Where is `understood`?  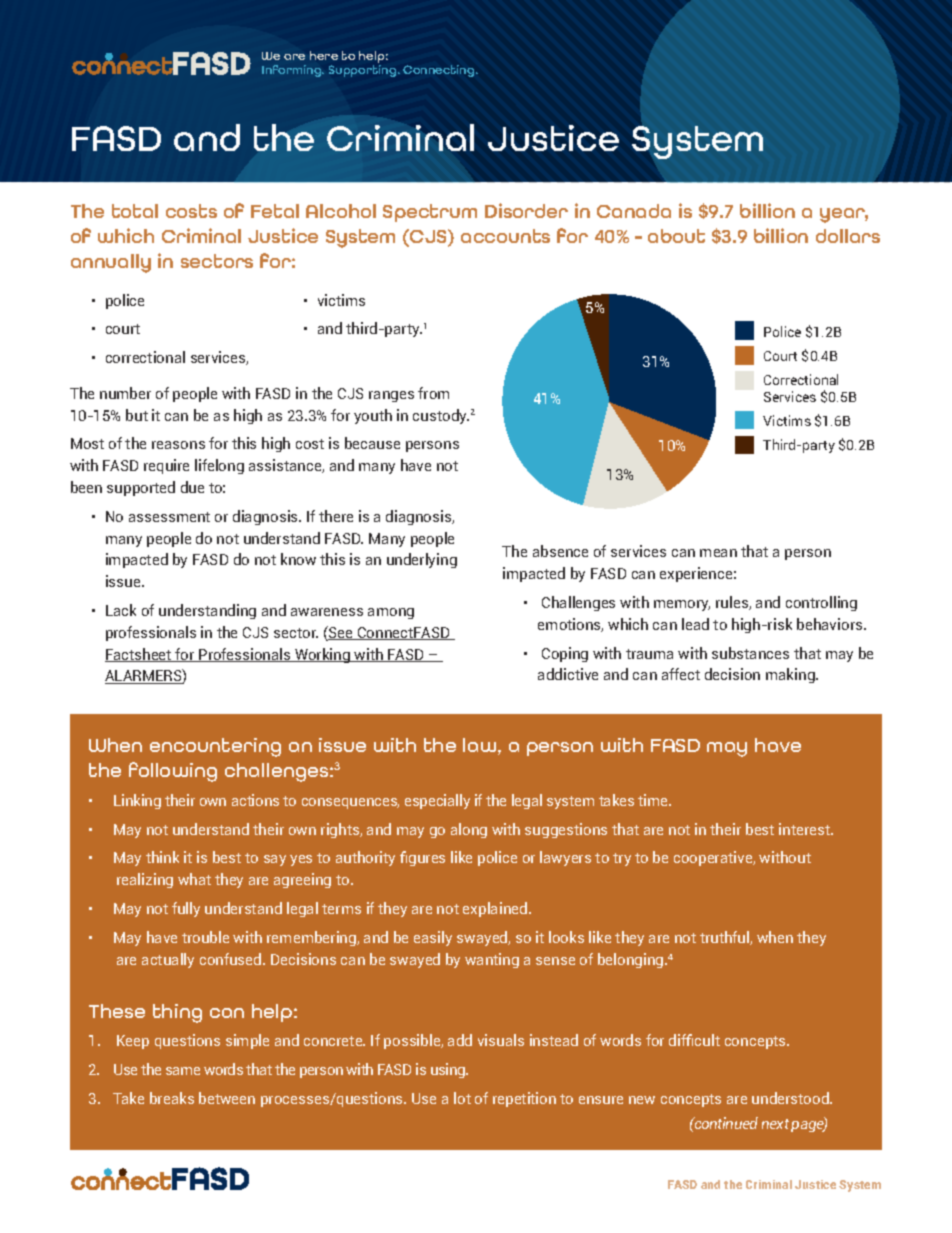
understood is located at coordinates (791, 1098).
